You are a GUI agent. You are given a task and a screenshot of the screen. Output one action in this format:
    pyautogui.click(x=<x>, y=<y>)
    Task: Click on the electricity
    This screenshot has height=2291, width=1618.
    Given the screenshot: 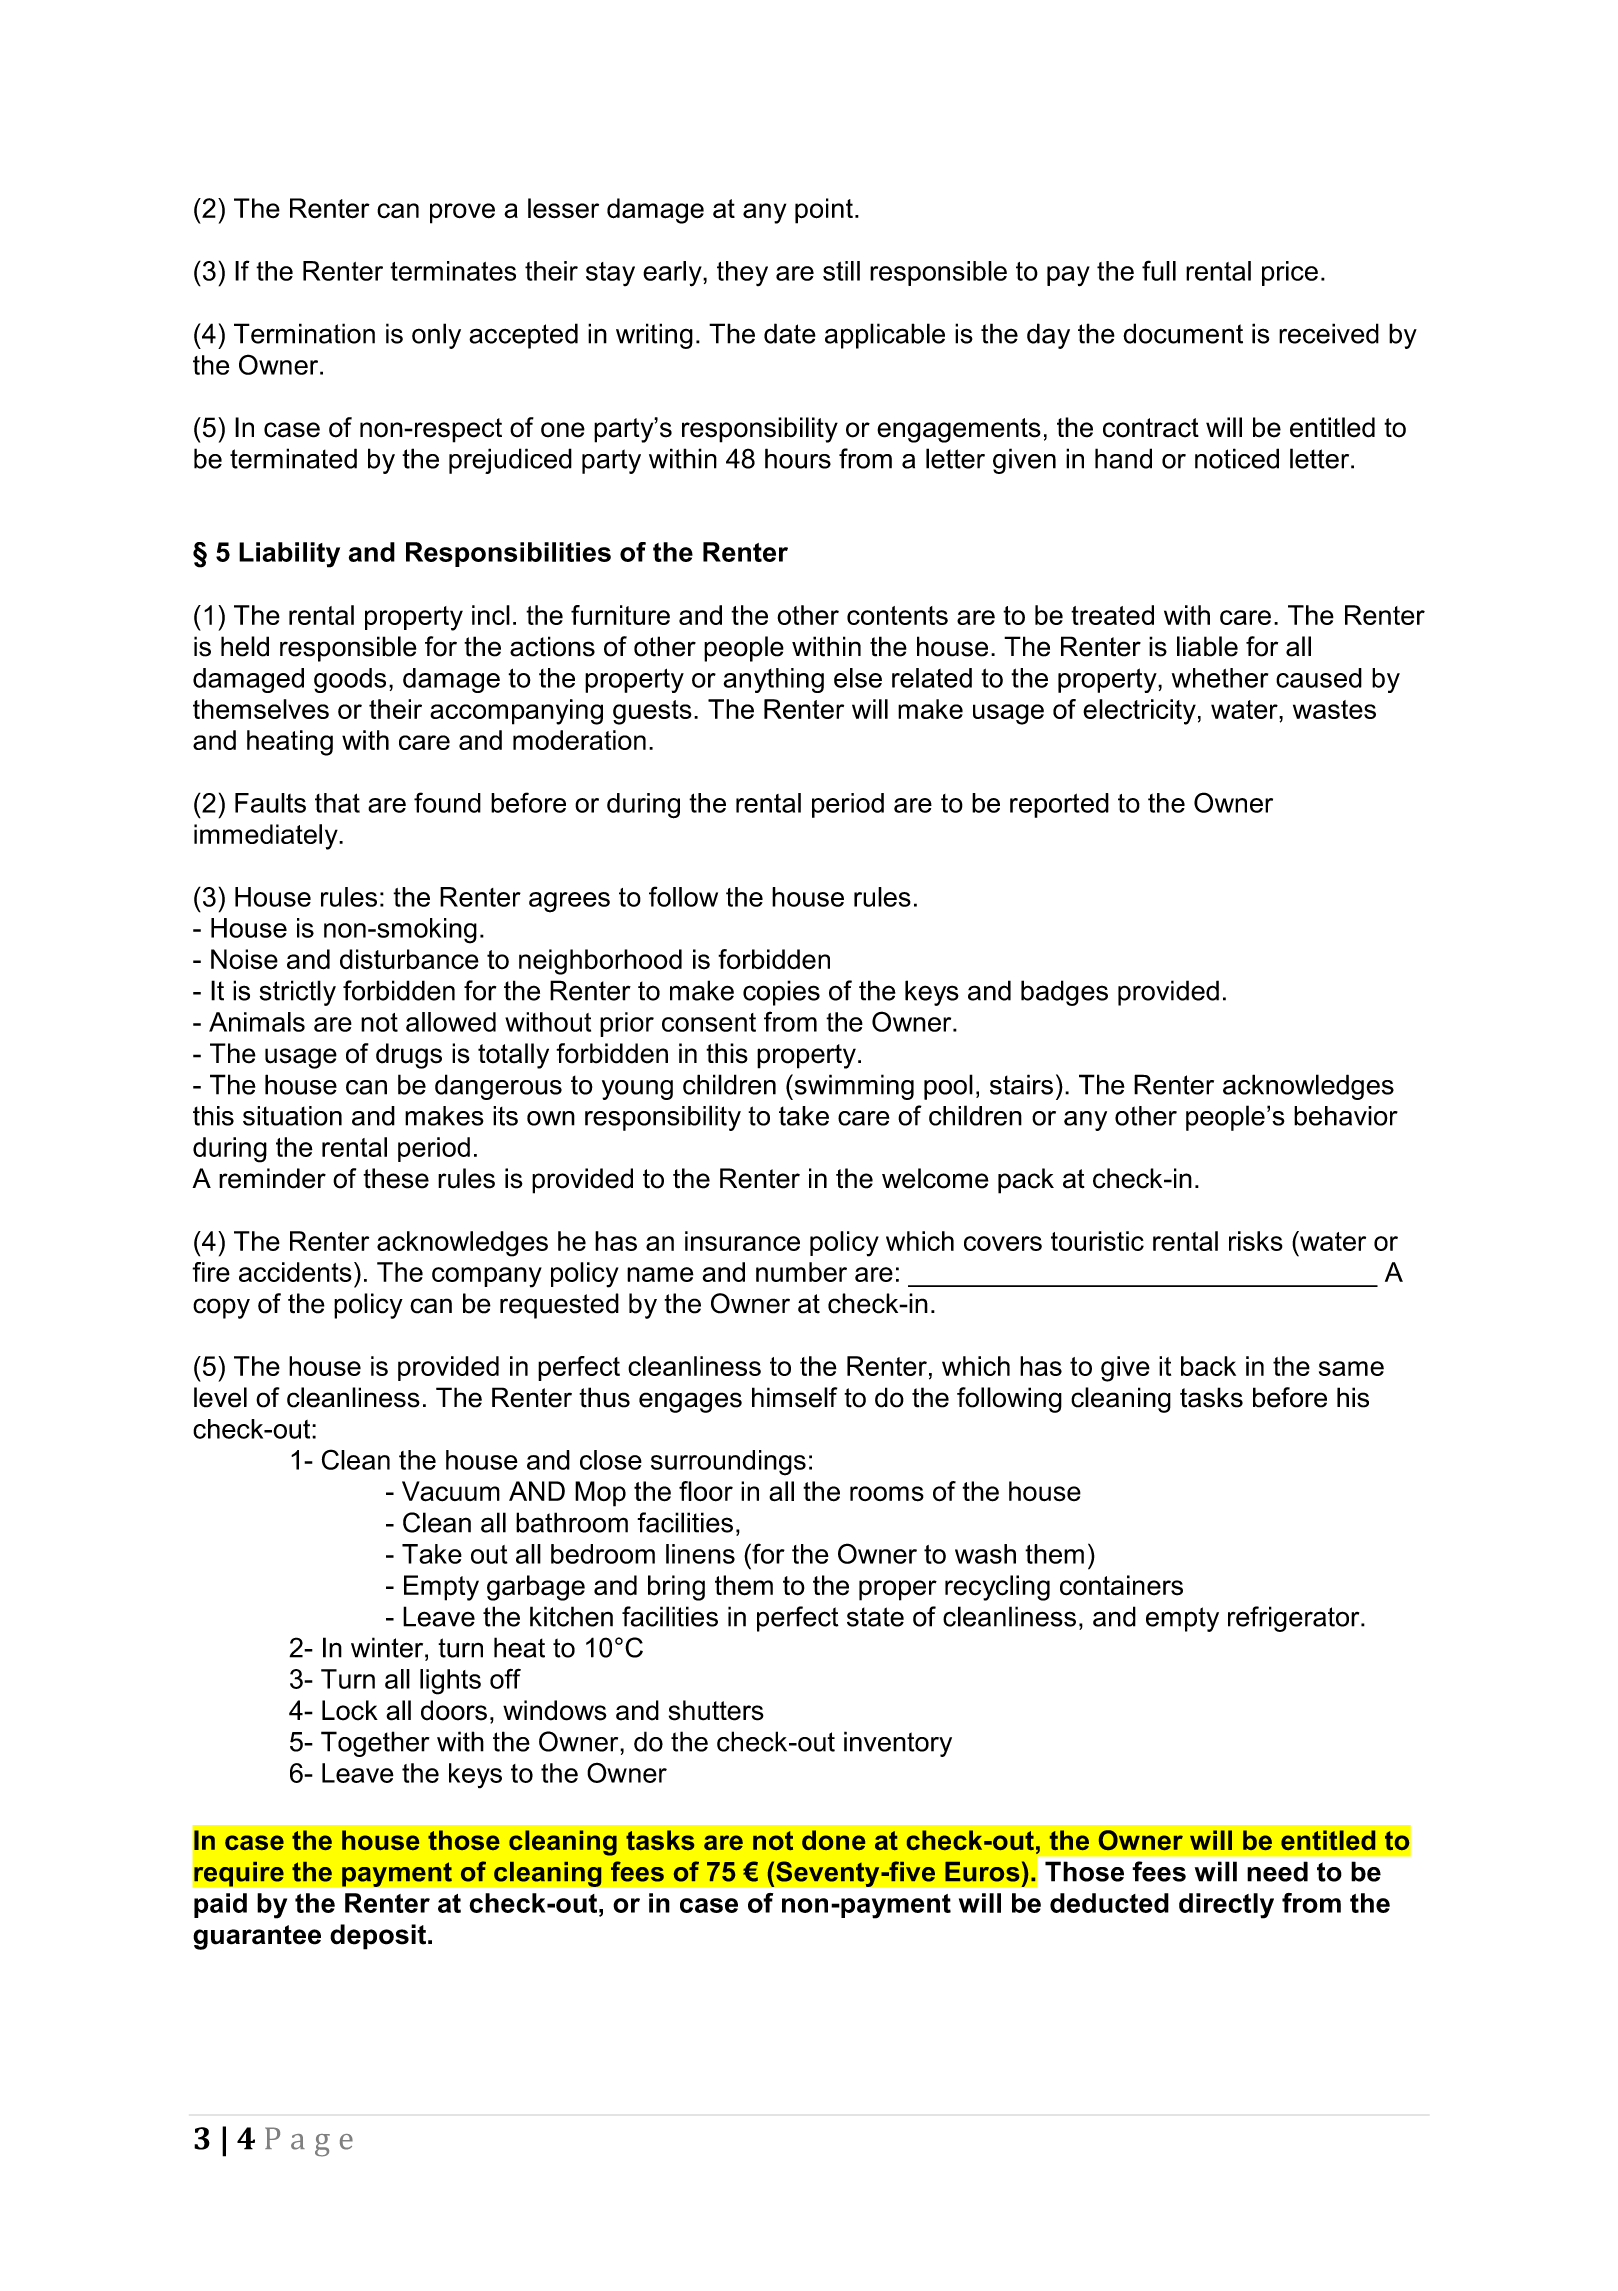 What is the action you would take?
    pyautogui.click(x=1139, y=712)
